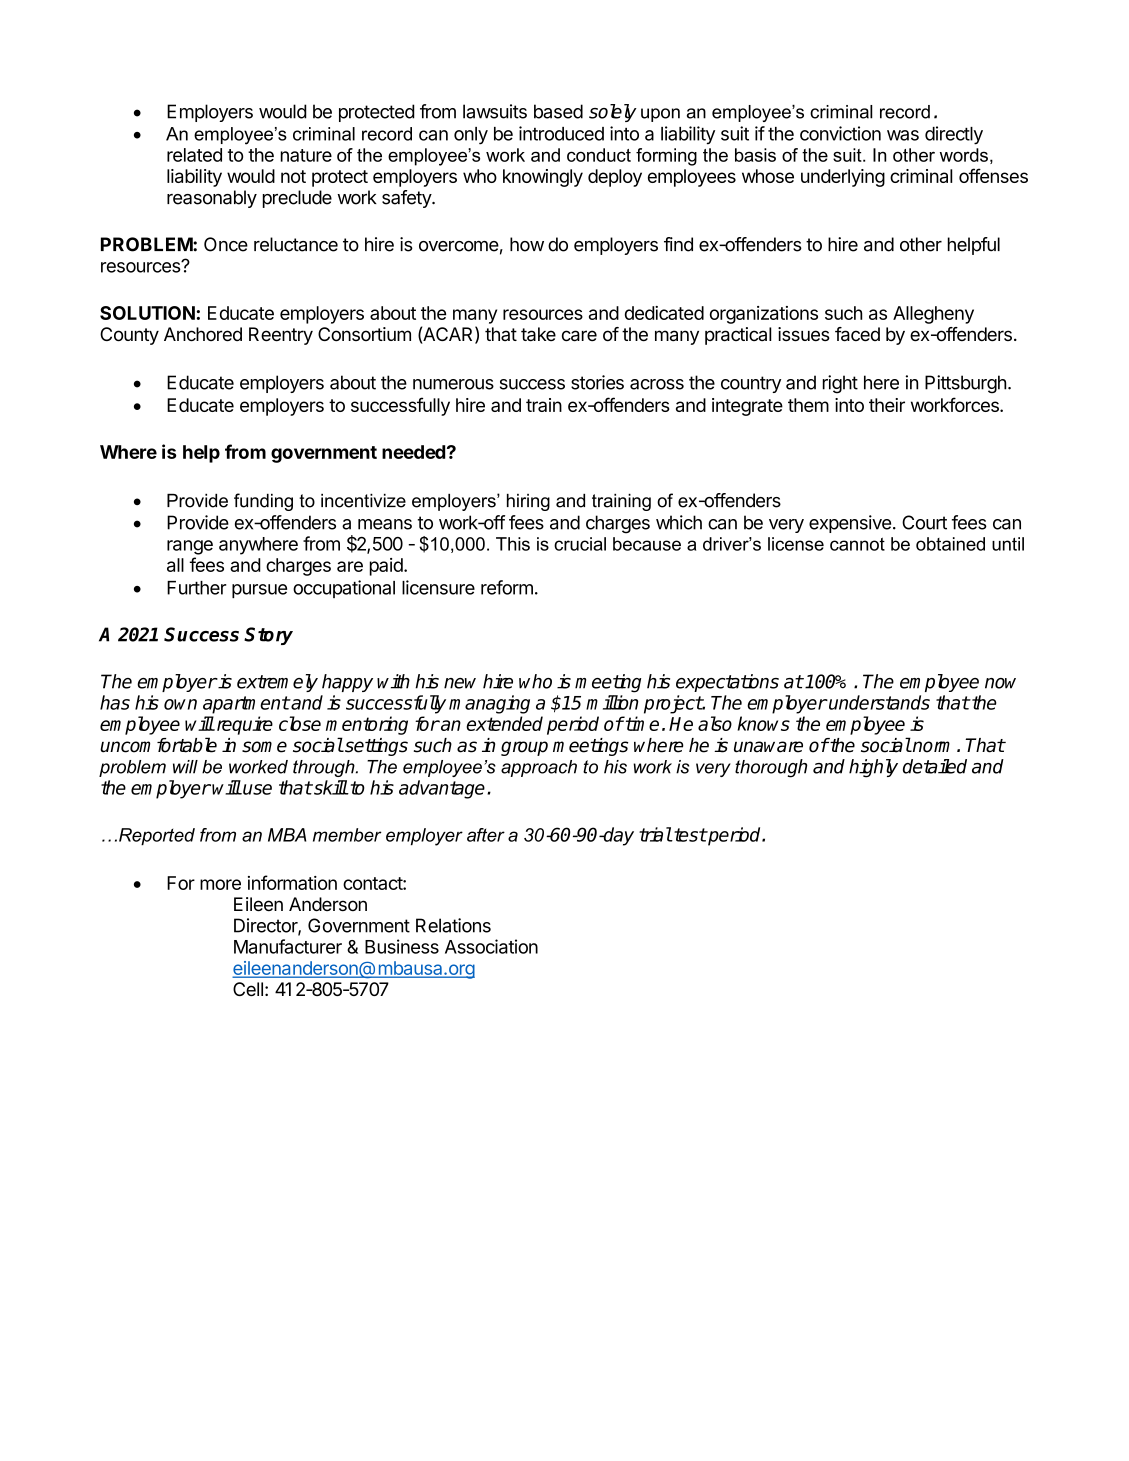 Image resolution: width=1129 pixels, height=1461 pixels. I want to click on care, so click(579, 336).
